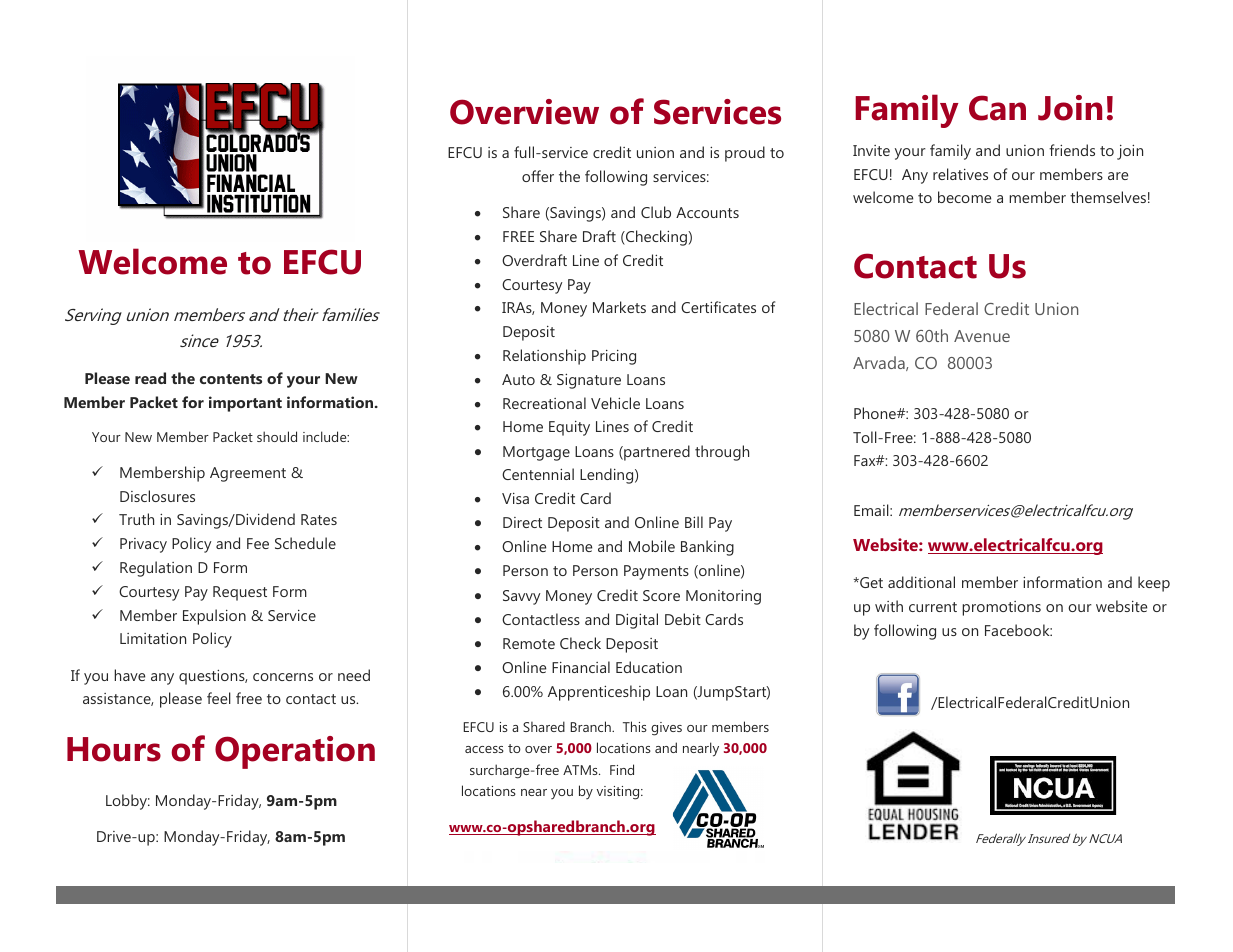  I want to click on Can, so click(997, 108).
